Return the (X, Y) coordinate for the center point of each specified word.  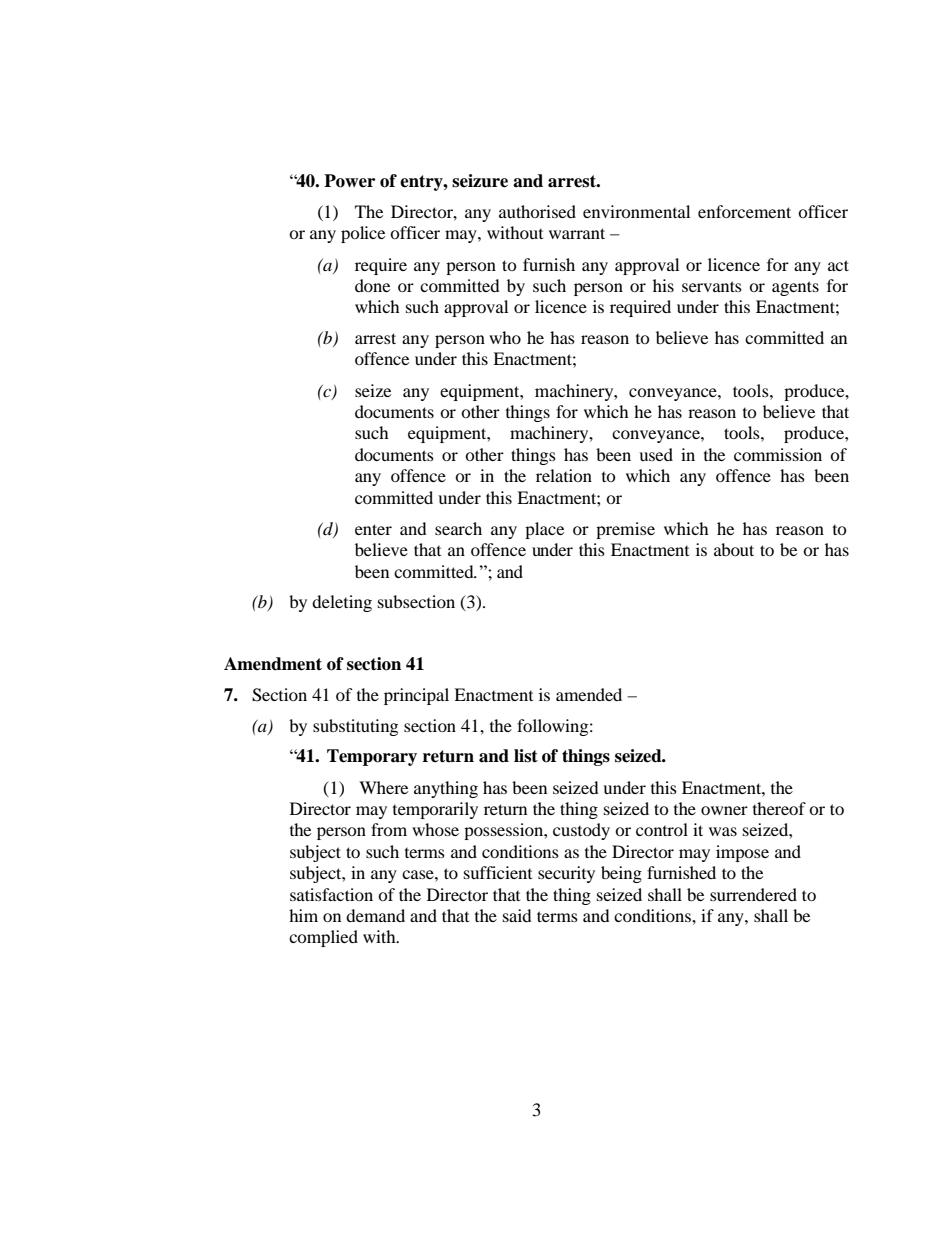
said (517, 915)
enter (373, 529)
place (544, 530)
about (734, 549)
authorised (537, 211)
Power (349, 181)
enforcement (744, 211)
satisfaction (331, 894)
